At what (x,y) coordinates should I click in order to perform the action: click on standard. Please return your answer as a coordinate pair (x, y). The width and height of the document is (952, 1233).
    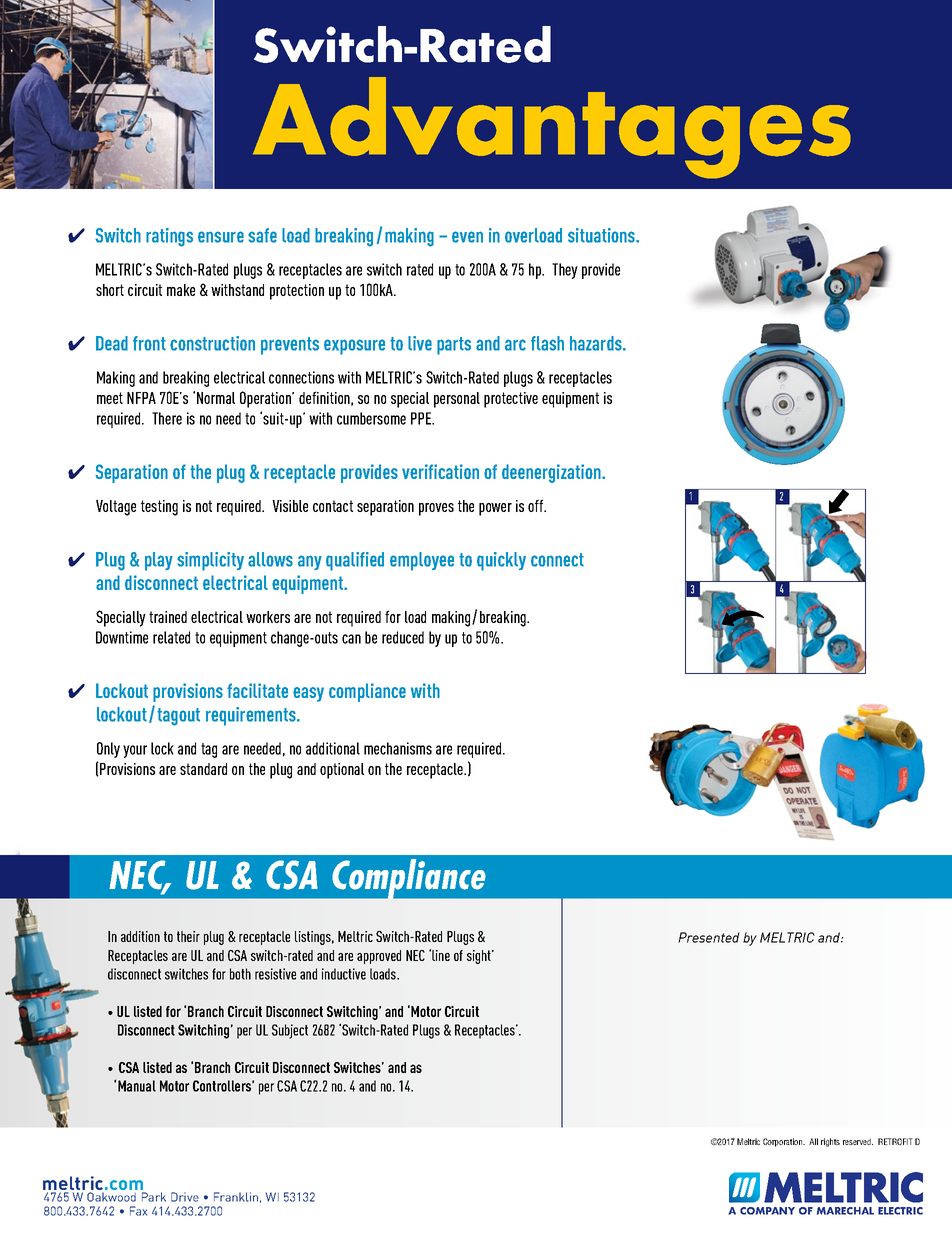
    Looking at the image, I should click on (203, 769).
